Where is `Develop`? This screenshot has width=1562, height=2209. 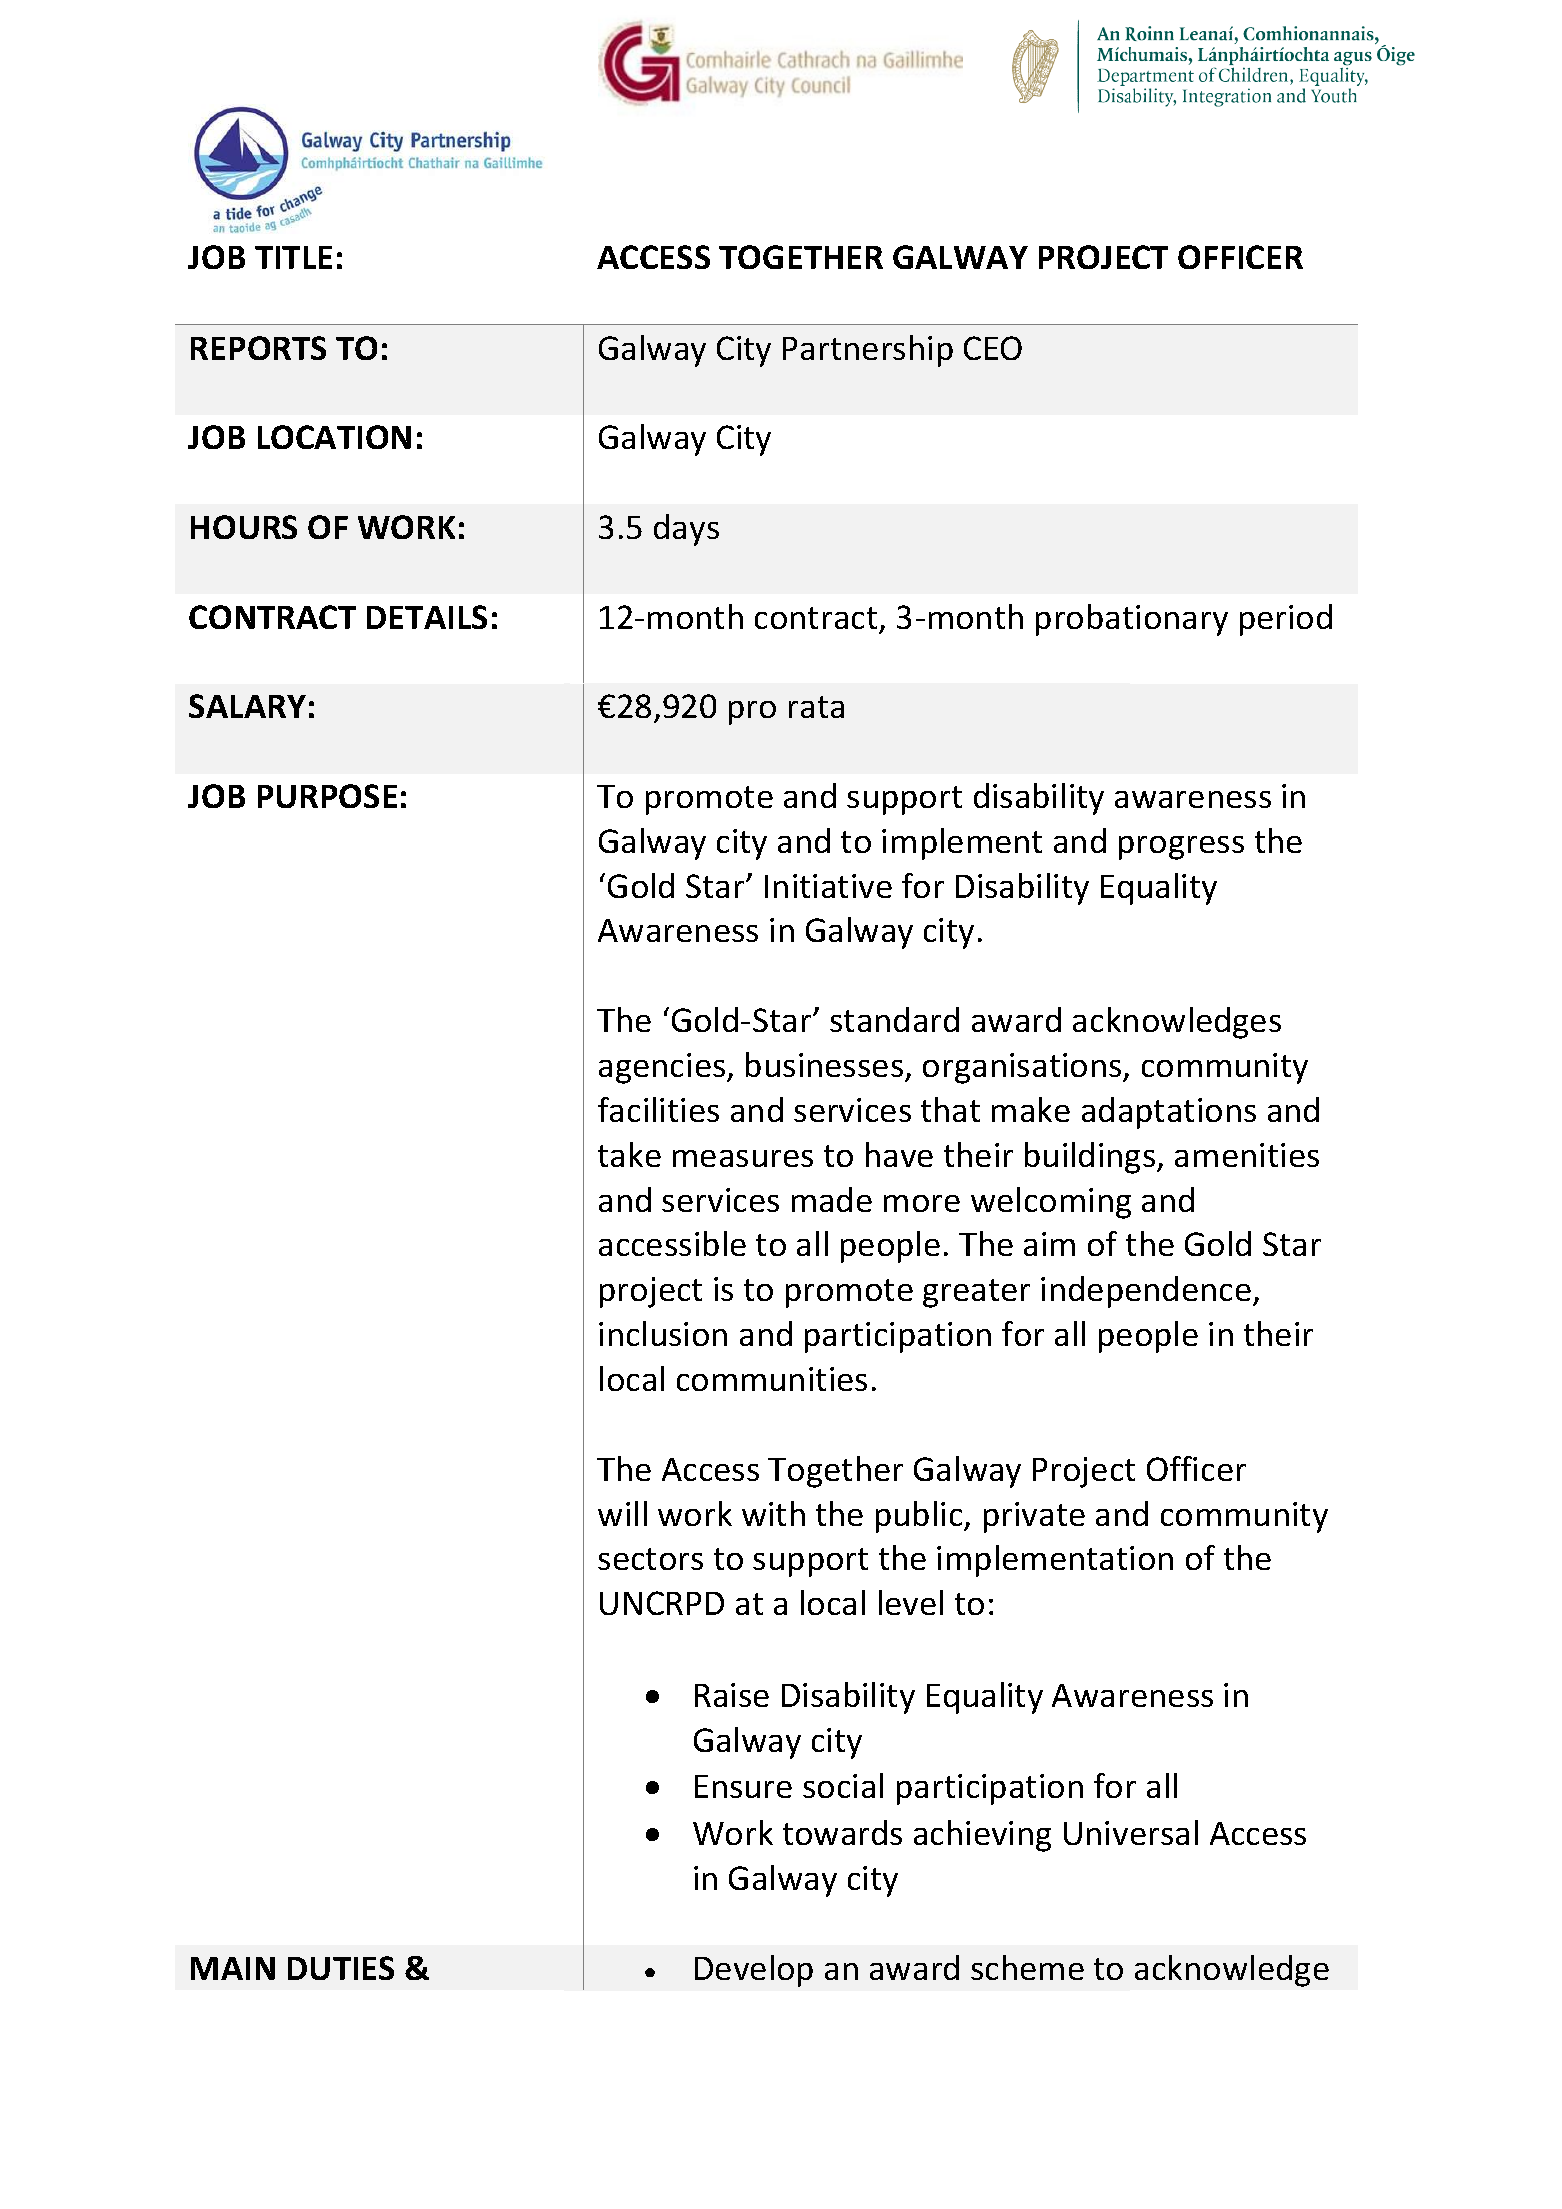 Develop is located at coordinates (754, 1971).
